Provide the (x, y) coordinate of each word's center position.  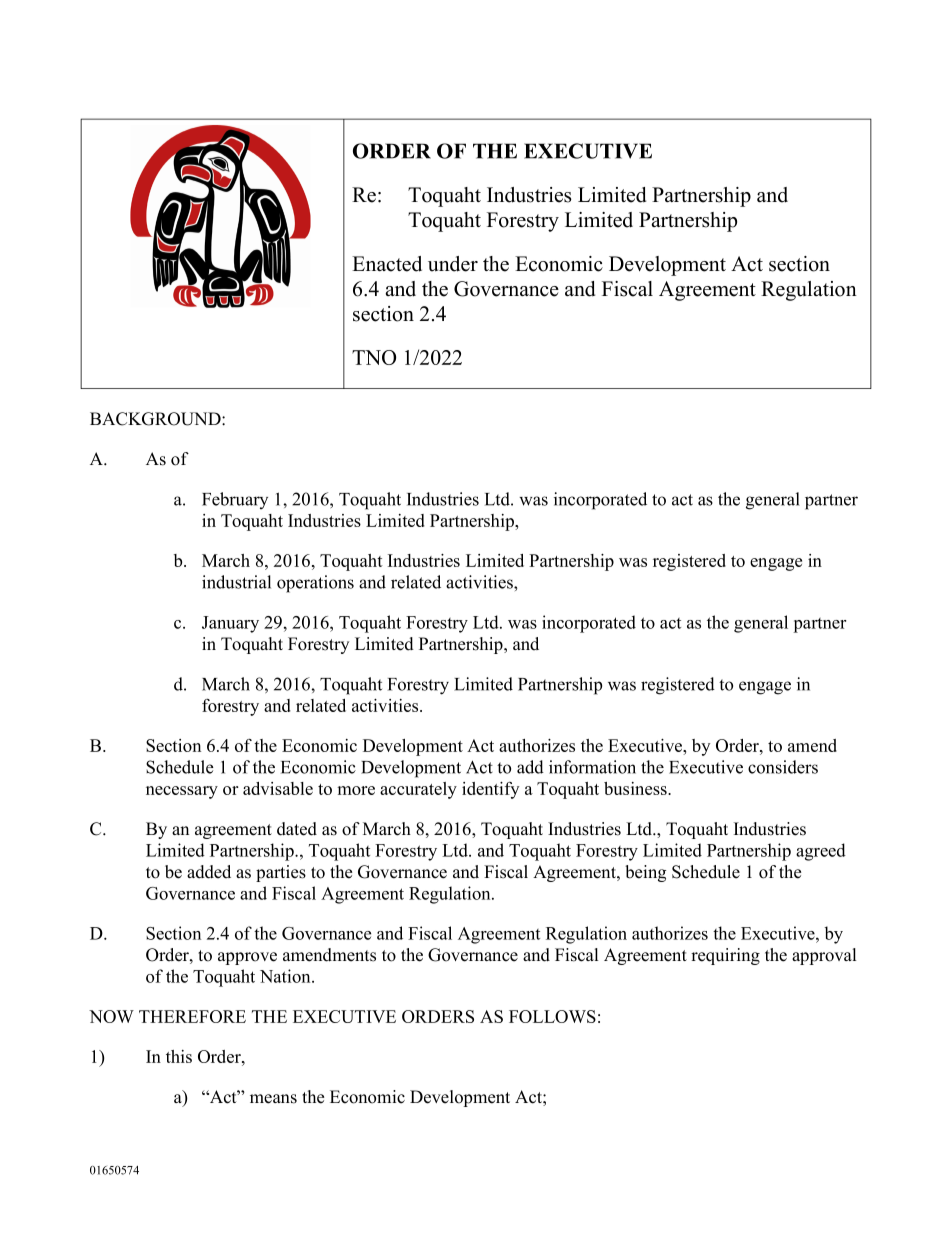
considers (783, 767)
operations (315, 584)
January (230, 624)
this (179, 1056)
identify (490, 790)
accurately (418, 790)
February (235, 500)
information (592, 767)
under (453, 264)
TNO (374, 357)
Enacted (387, 264)
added (209, 872)
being (645, 873)
